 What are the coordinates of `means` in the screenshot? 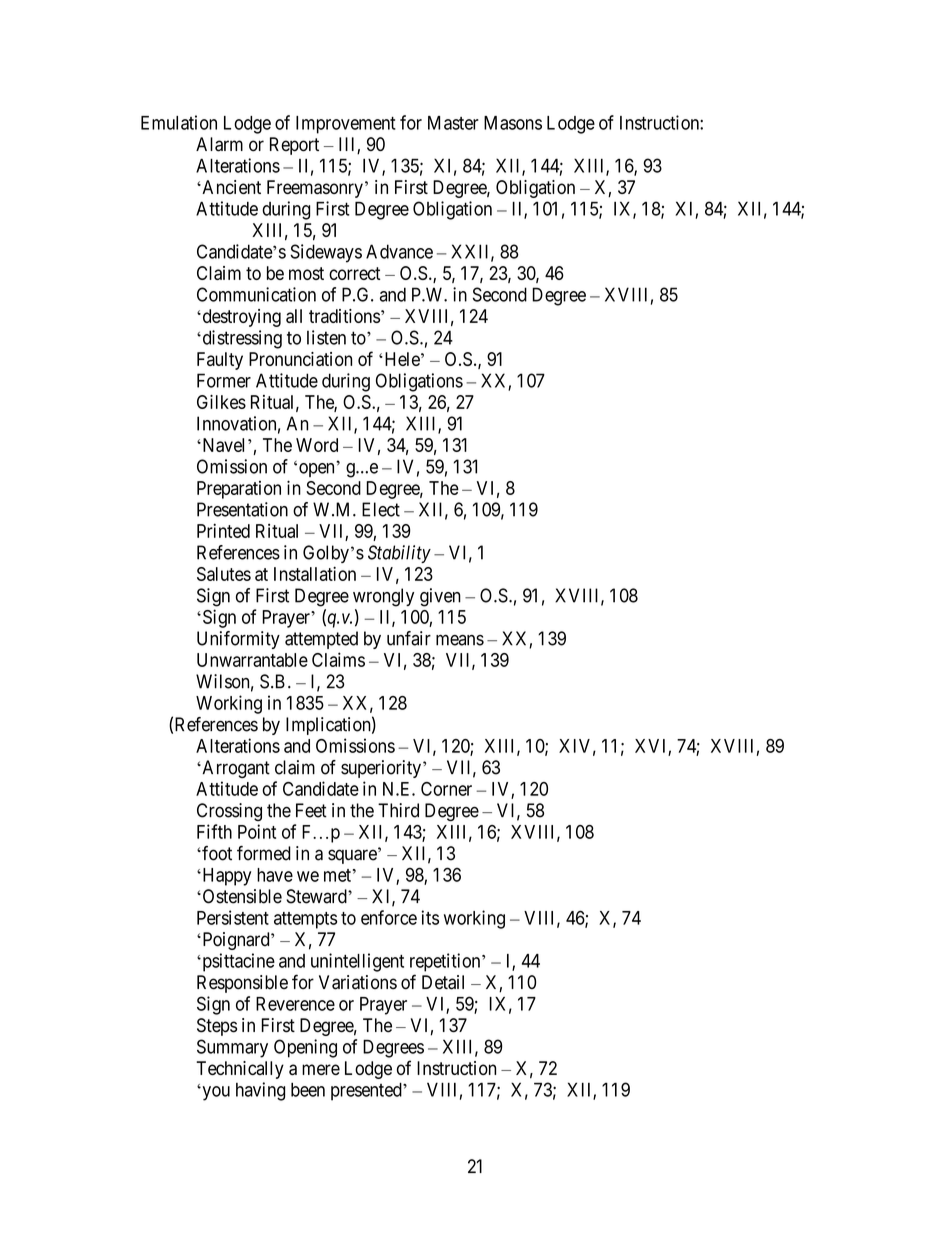 It's located at (460, 640).
